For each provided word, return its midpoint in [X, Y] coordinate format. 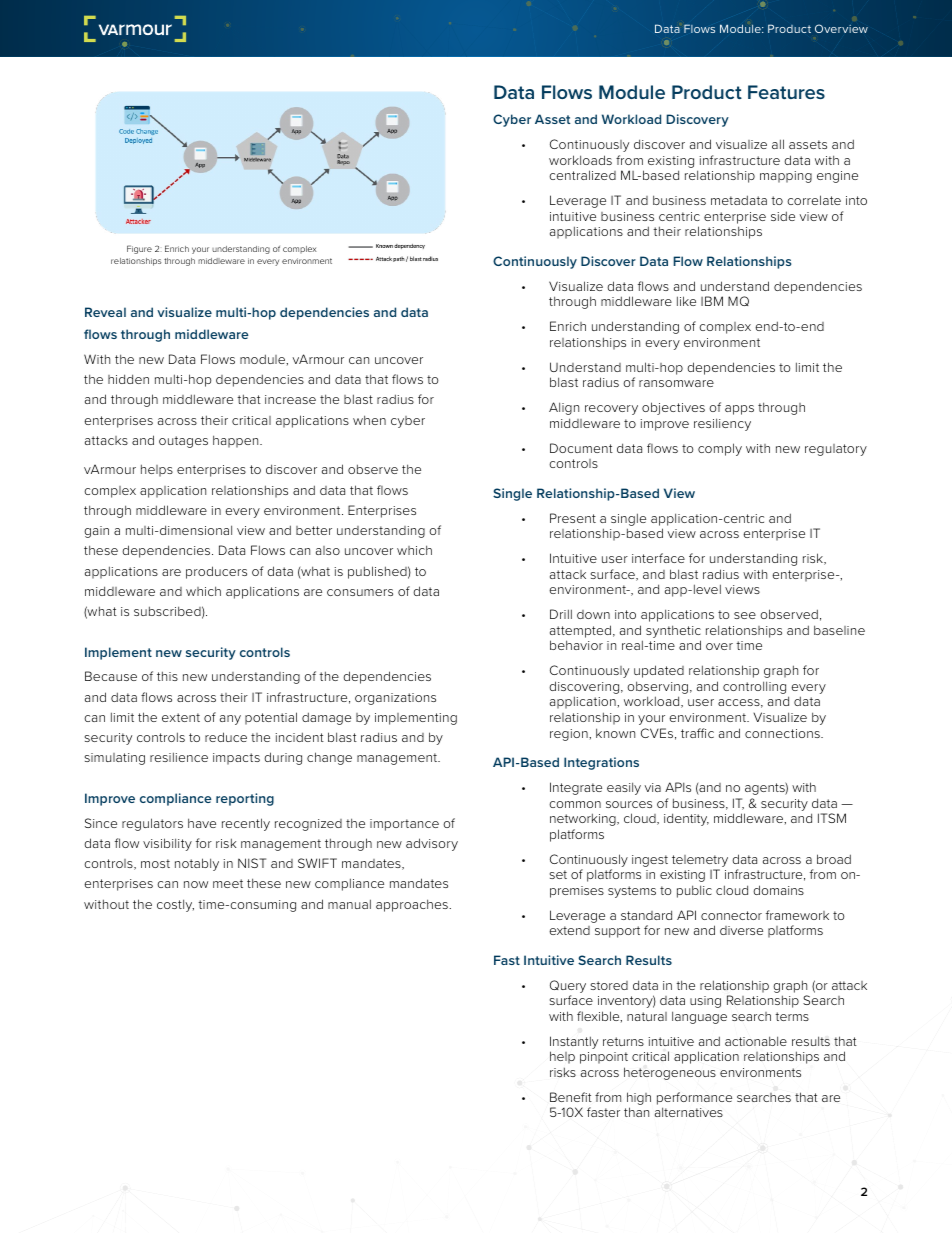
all [778, 144]
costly [175, 905]
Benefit [571, 1097]
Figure [139, 249]
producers [216, 572]
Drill [561, 614]
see [745, 615]
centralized [582, 175]
